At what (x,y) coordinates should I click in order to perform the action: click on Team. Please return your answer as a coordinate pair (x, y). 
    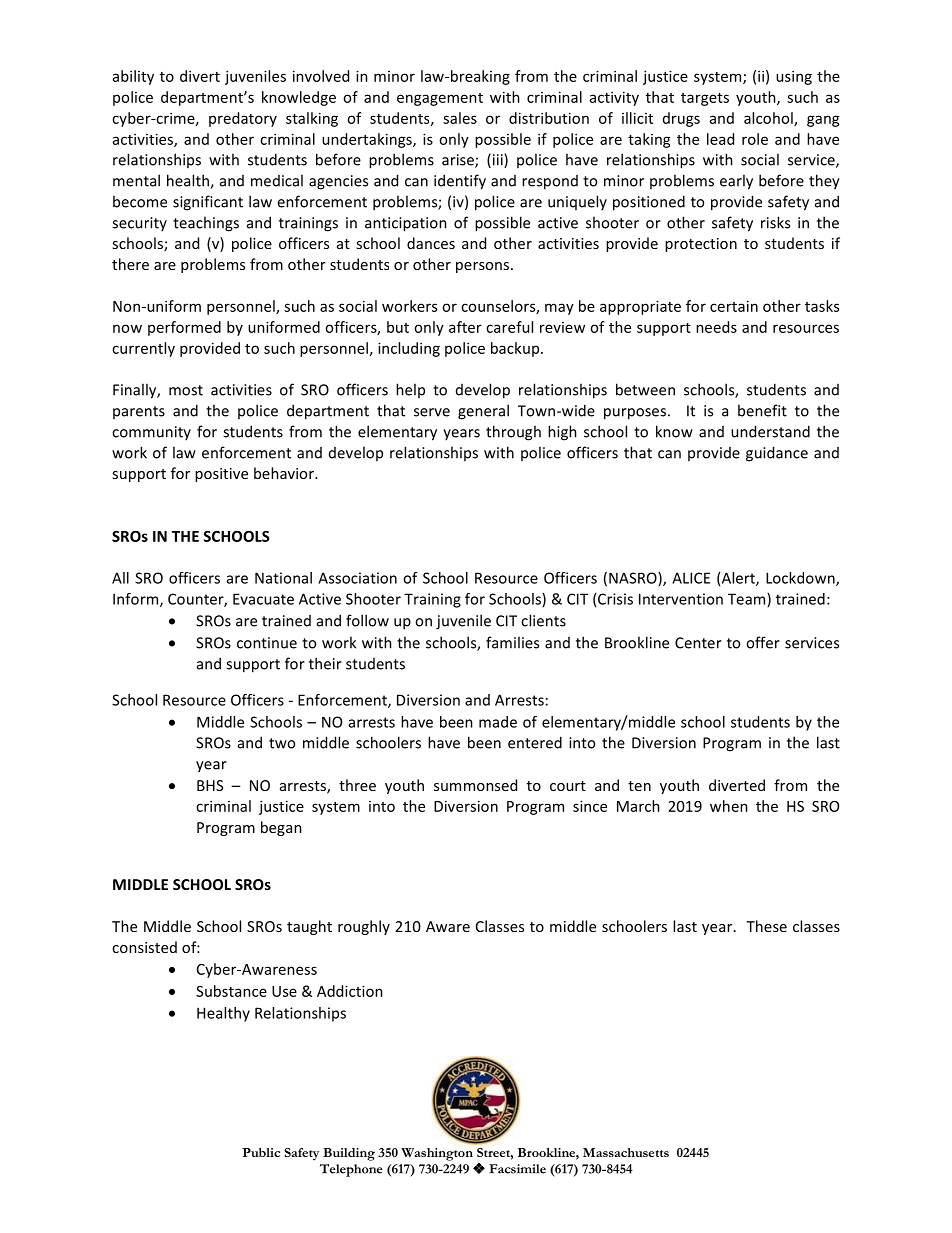
    Looking at the image, I should click on (748, 600).
